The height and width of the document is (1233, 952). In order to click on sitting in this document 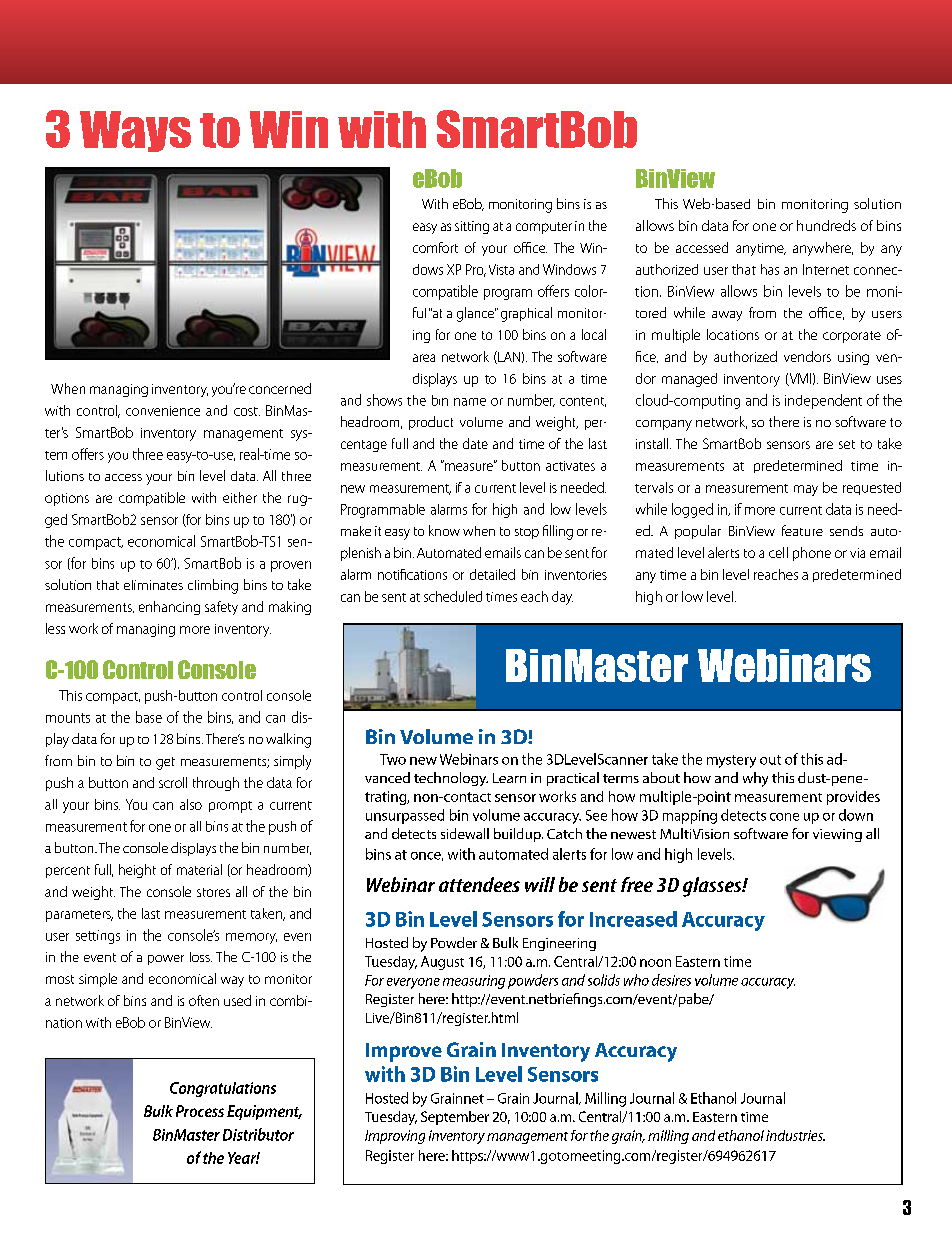, I will do `click(472, 227)`.
